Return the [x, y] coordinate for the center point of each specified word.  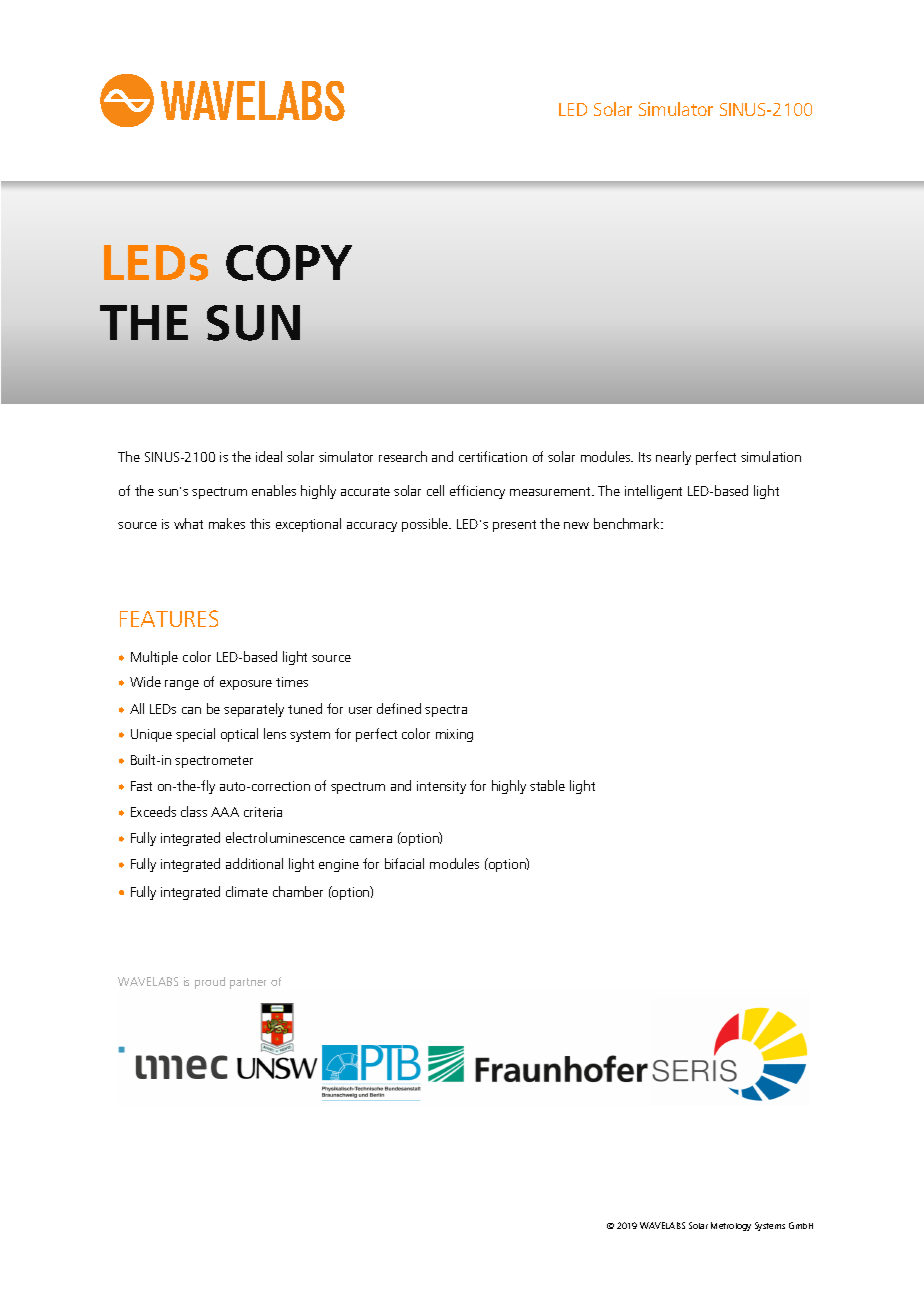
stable [547, 785]
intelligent [653, 492]
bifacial [404, 863]
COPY [289, 263]
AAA [225, 812]
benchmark [628, 523]
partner [248, 983]
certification [493, 456]
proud [210, 983]
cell [435, 490]
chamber [298, 891]
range [182, 685]
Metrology [731, 1226]
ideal [269, 456]
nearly [673, 458]
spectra [446, 711]
